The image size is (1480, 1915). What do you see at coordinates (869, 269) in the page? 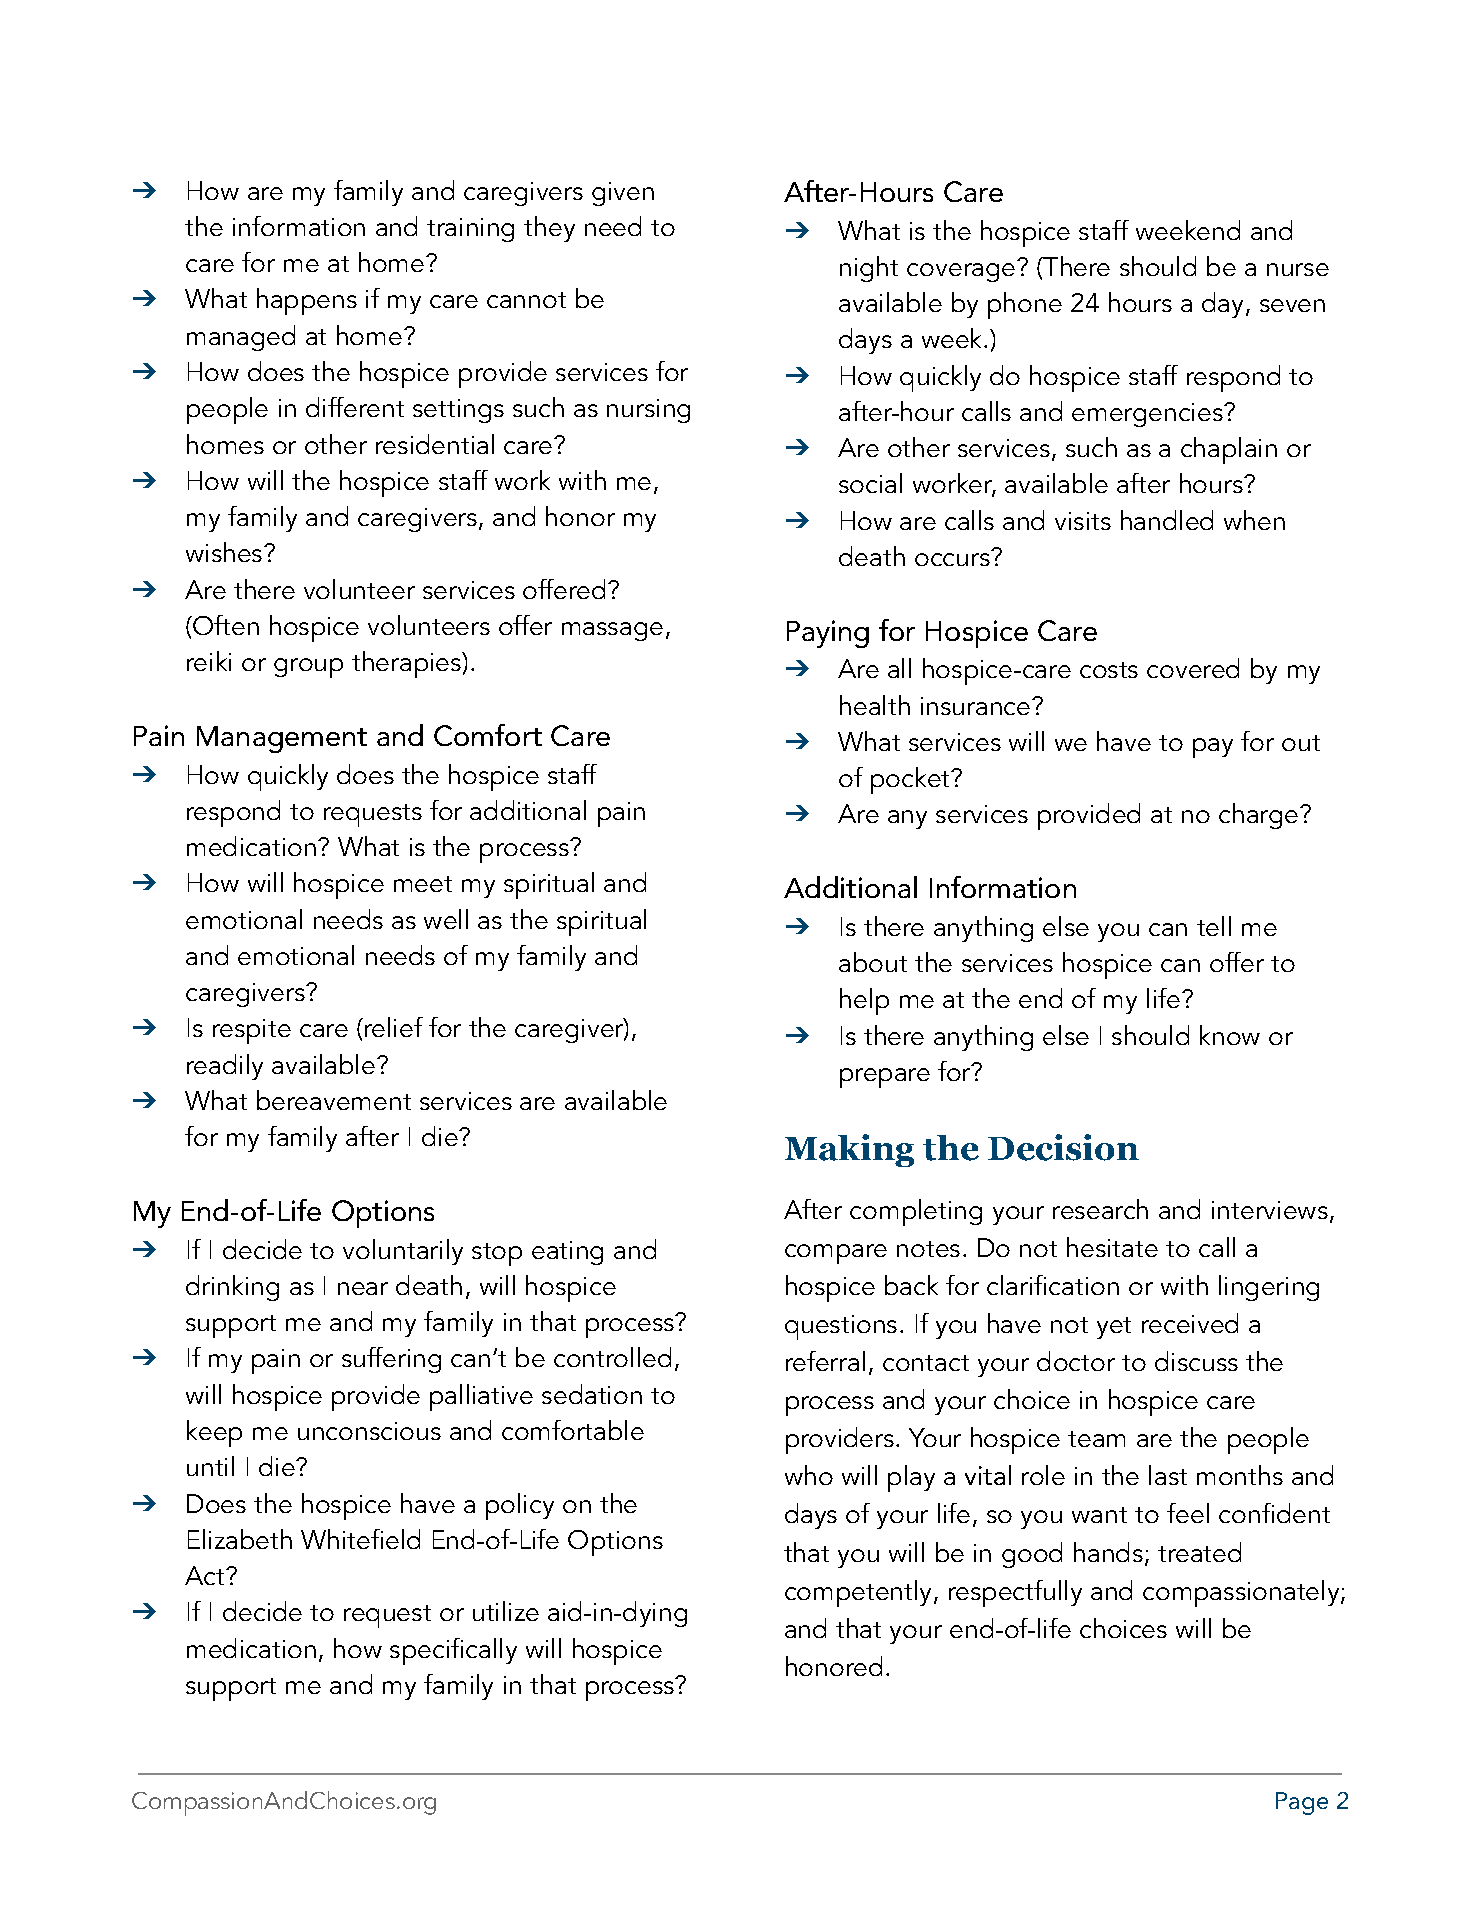
I see `night` at bounding box center [869, 269].
